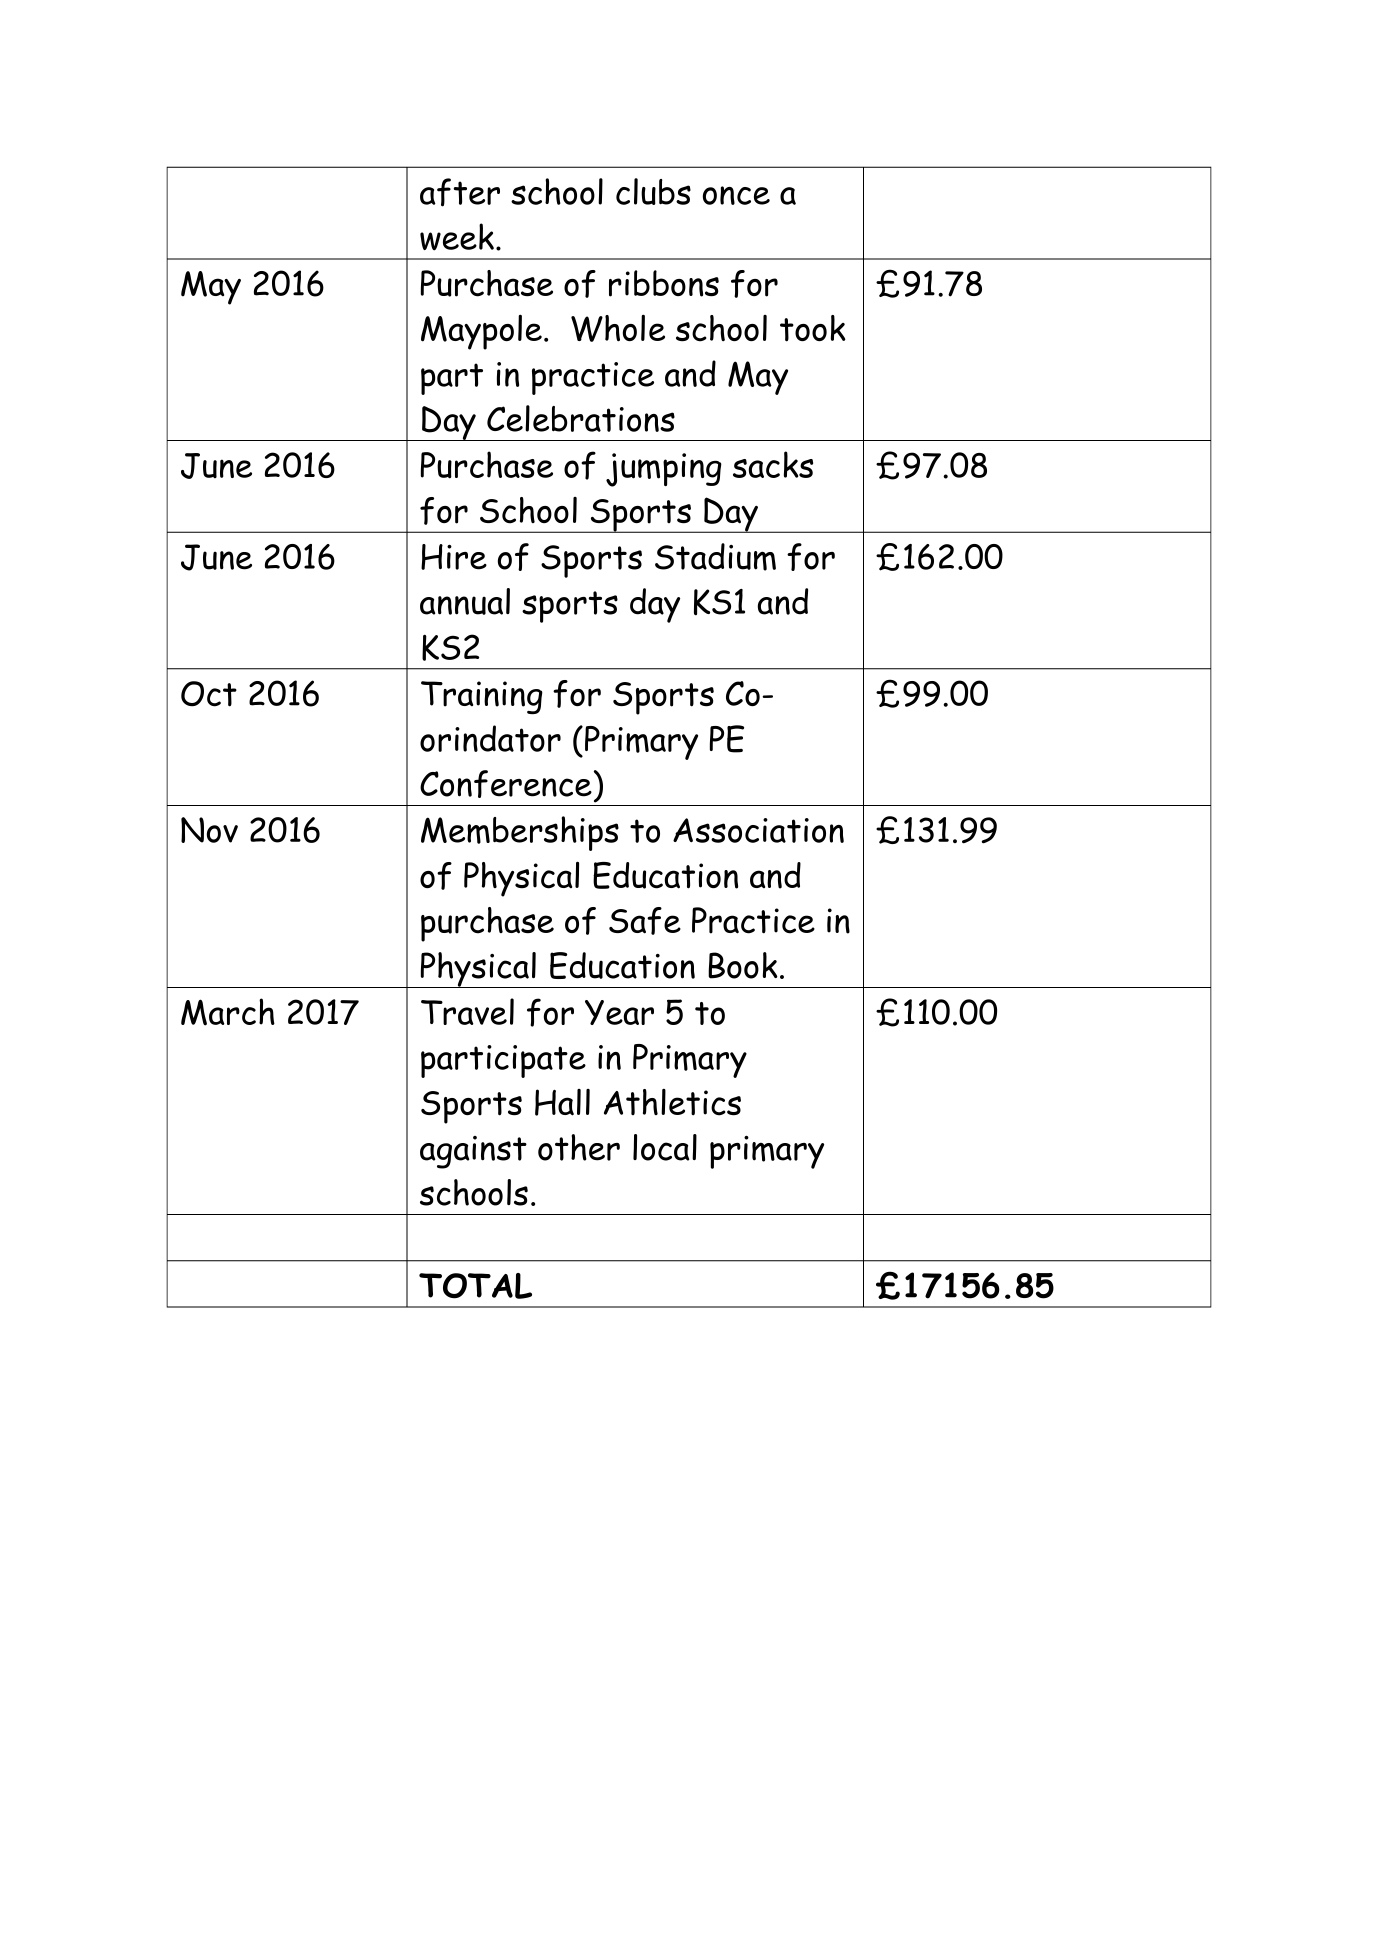 The width and height of the screenshot is (1378, 1949). What do you see at coordinates (454, 557) in the screenshot?
I see `Hire` at bounding box center [454, 557].
